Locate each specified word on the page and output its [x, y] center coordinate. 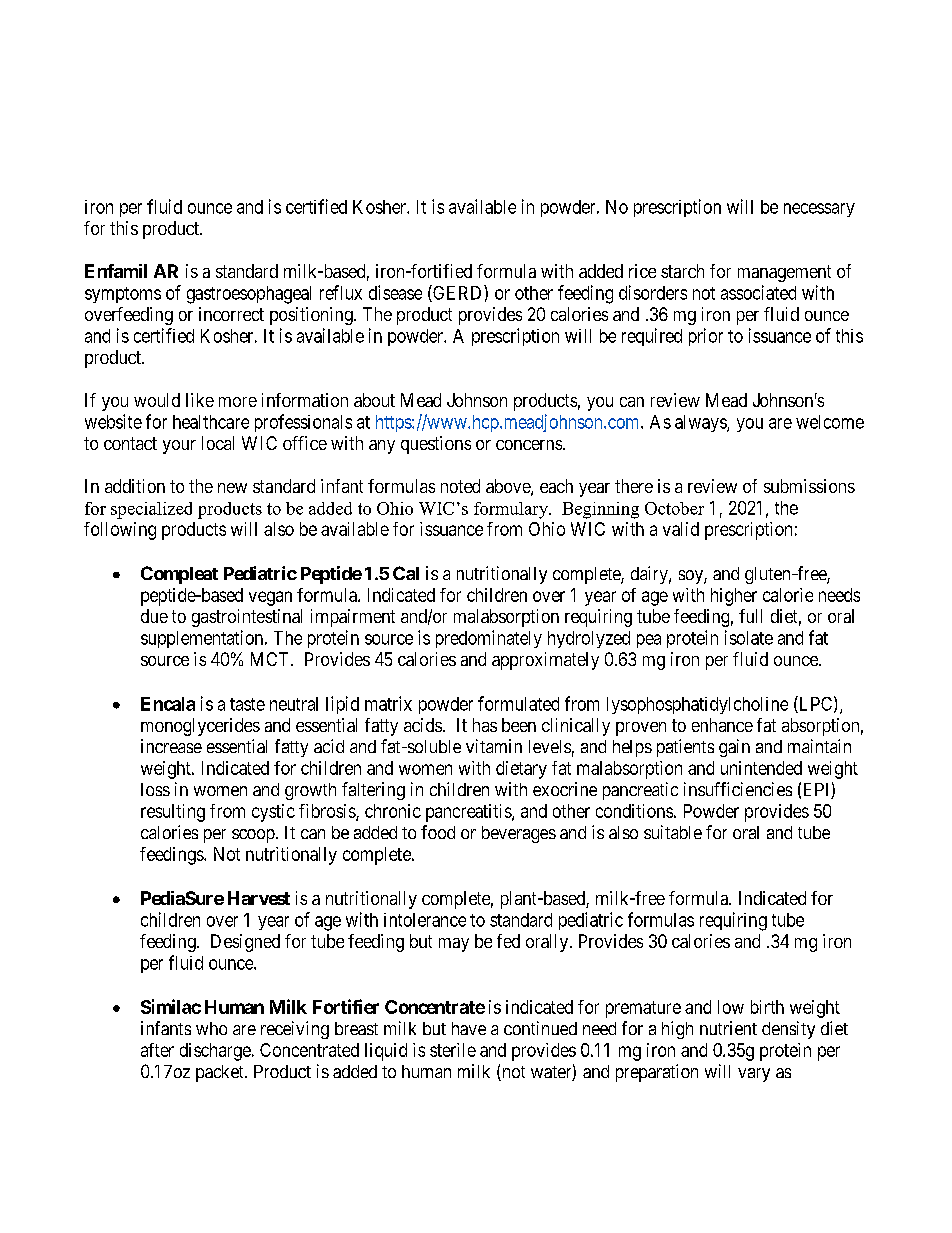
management [784, 273]
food [438, 832]
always [701, 423]
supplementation [203, 639]
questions [436, 445]
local [218, 443]
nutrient [728, 1028]
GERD [458, 293]
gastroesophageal [249, 295]
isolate [749, 637]
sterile [453, 1050]
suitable [673, 832]
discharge [215, 1052]
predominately [489, 639]
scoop [254, 836]
